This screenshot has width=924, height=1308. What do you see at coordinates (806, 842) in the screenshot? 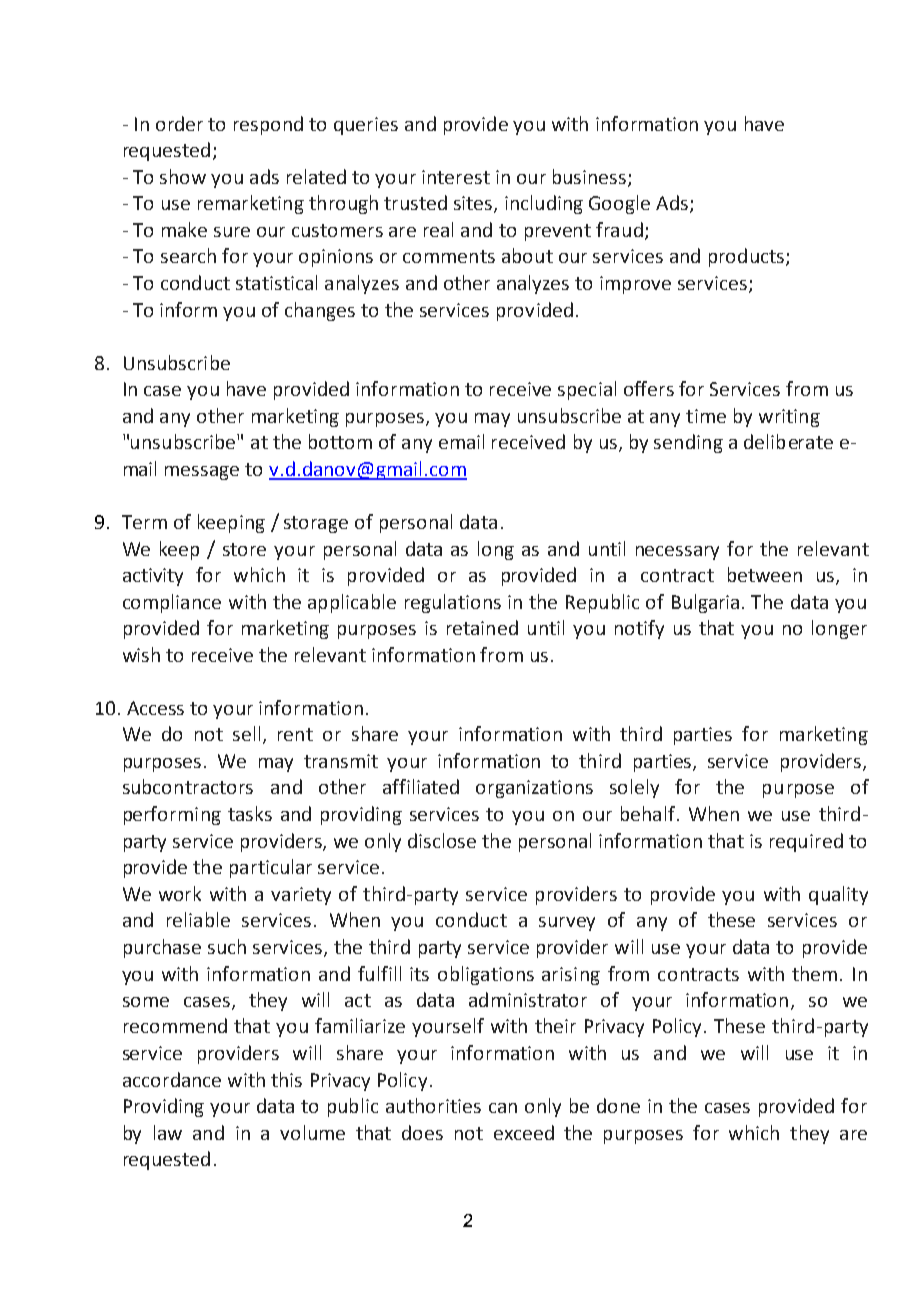
I see `required` at bounding box center [806, 842].
